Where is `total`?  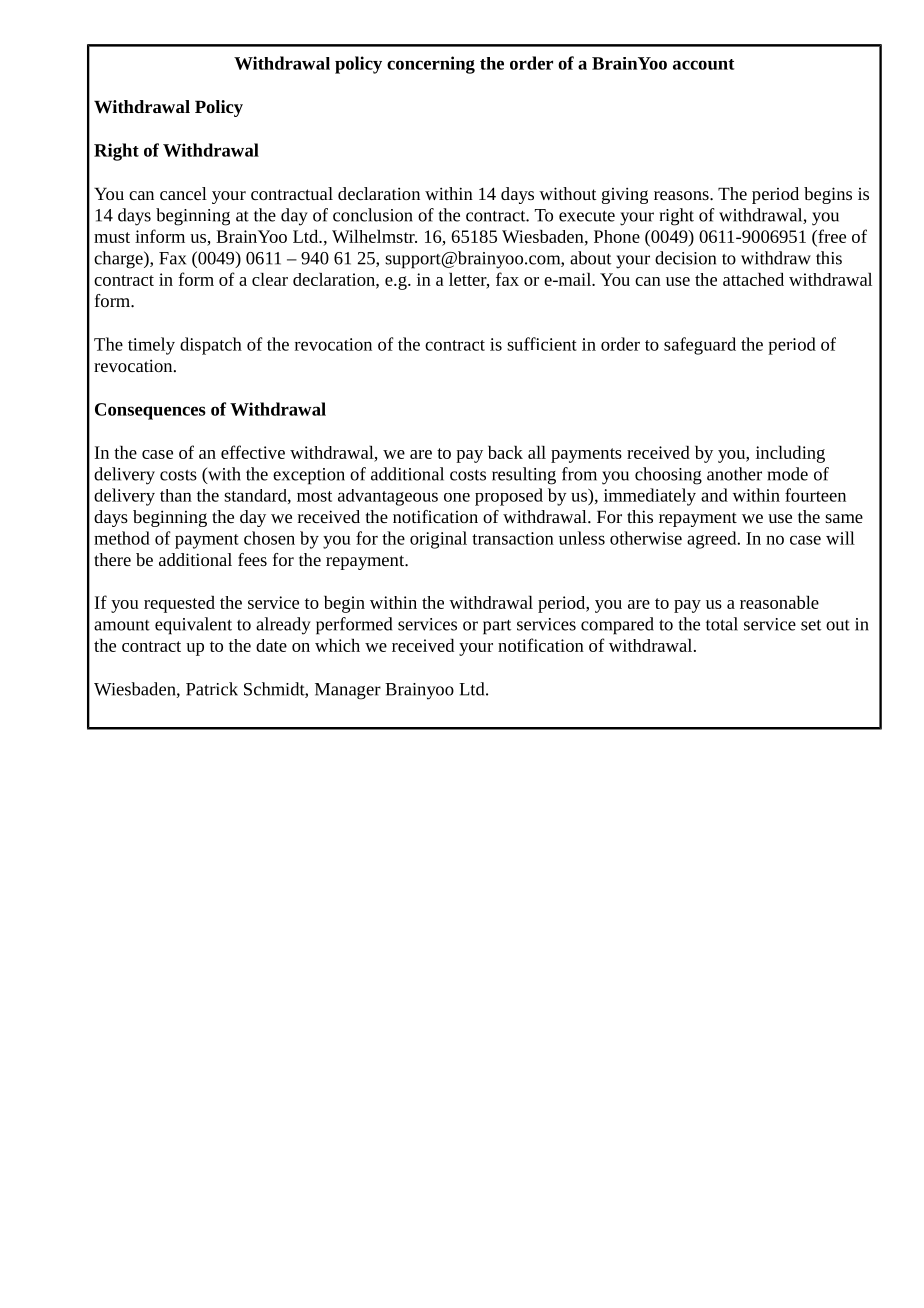 total is located at coordinates (722, 624).
